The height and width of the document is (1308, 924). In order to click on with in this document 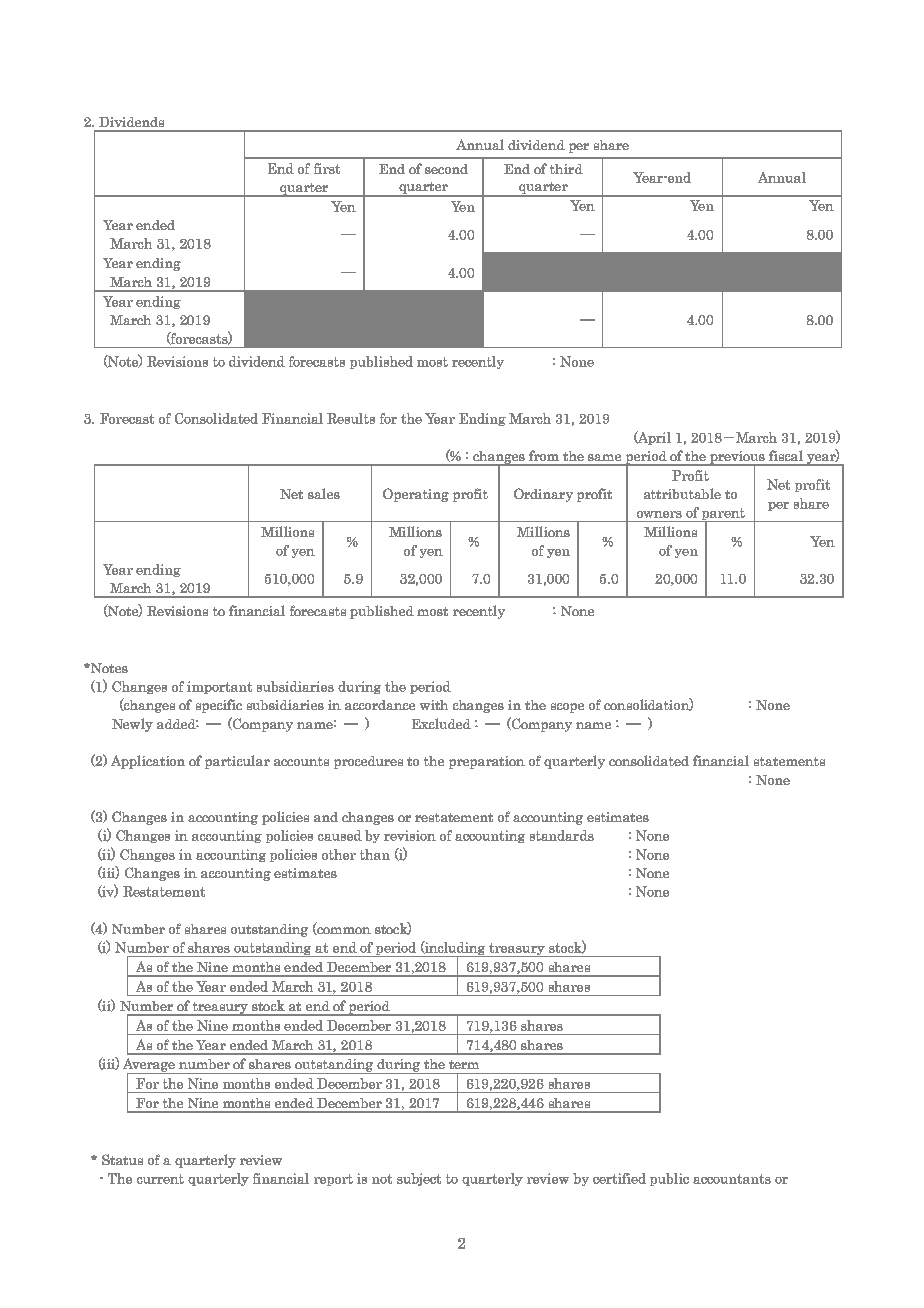, I will do `click(434, 705)`.
